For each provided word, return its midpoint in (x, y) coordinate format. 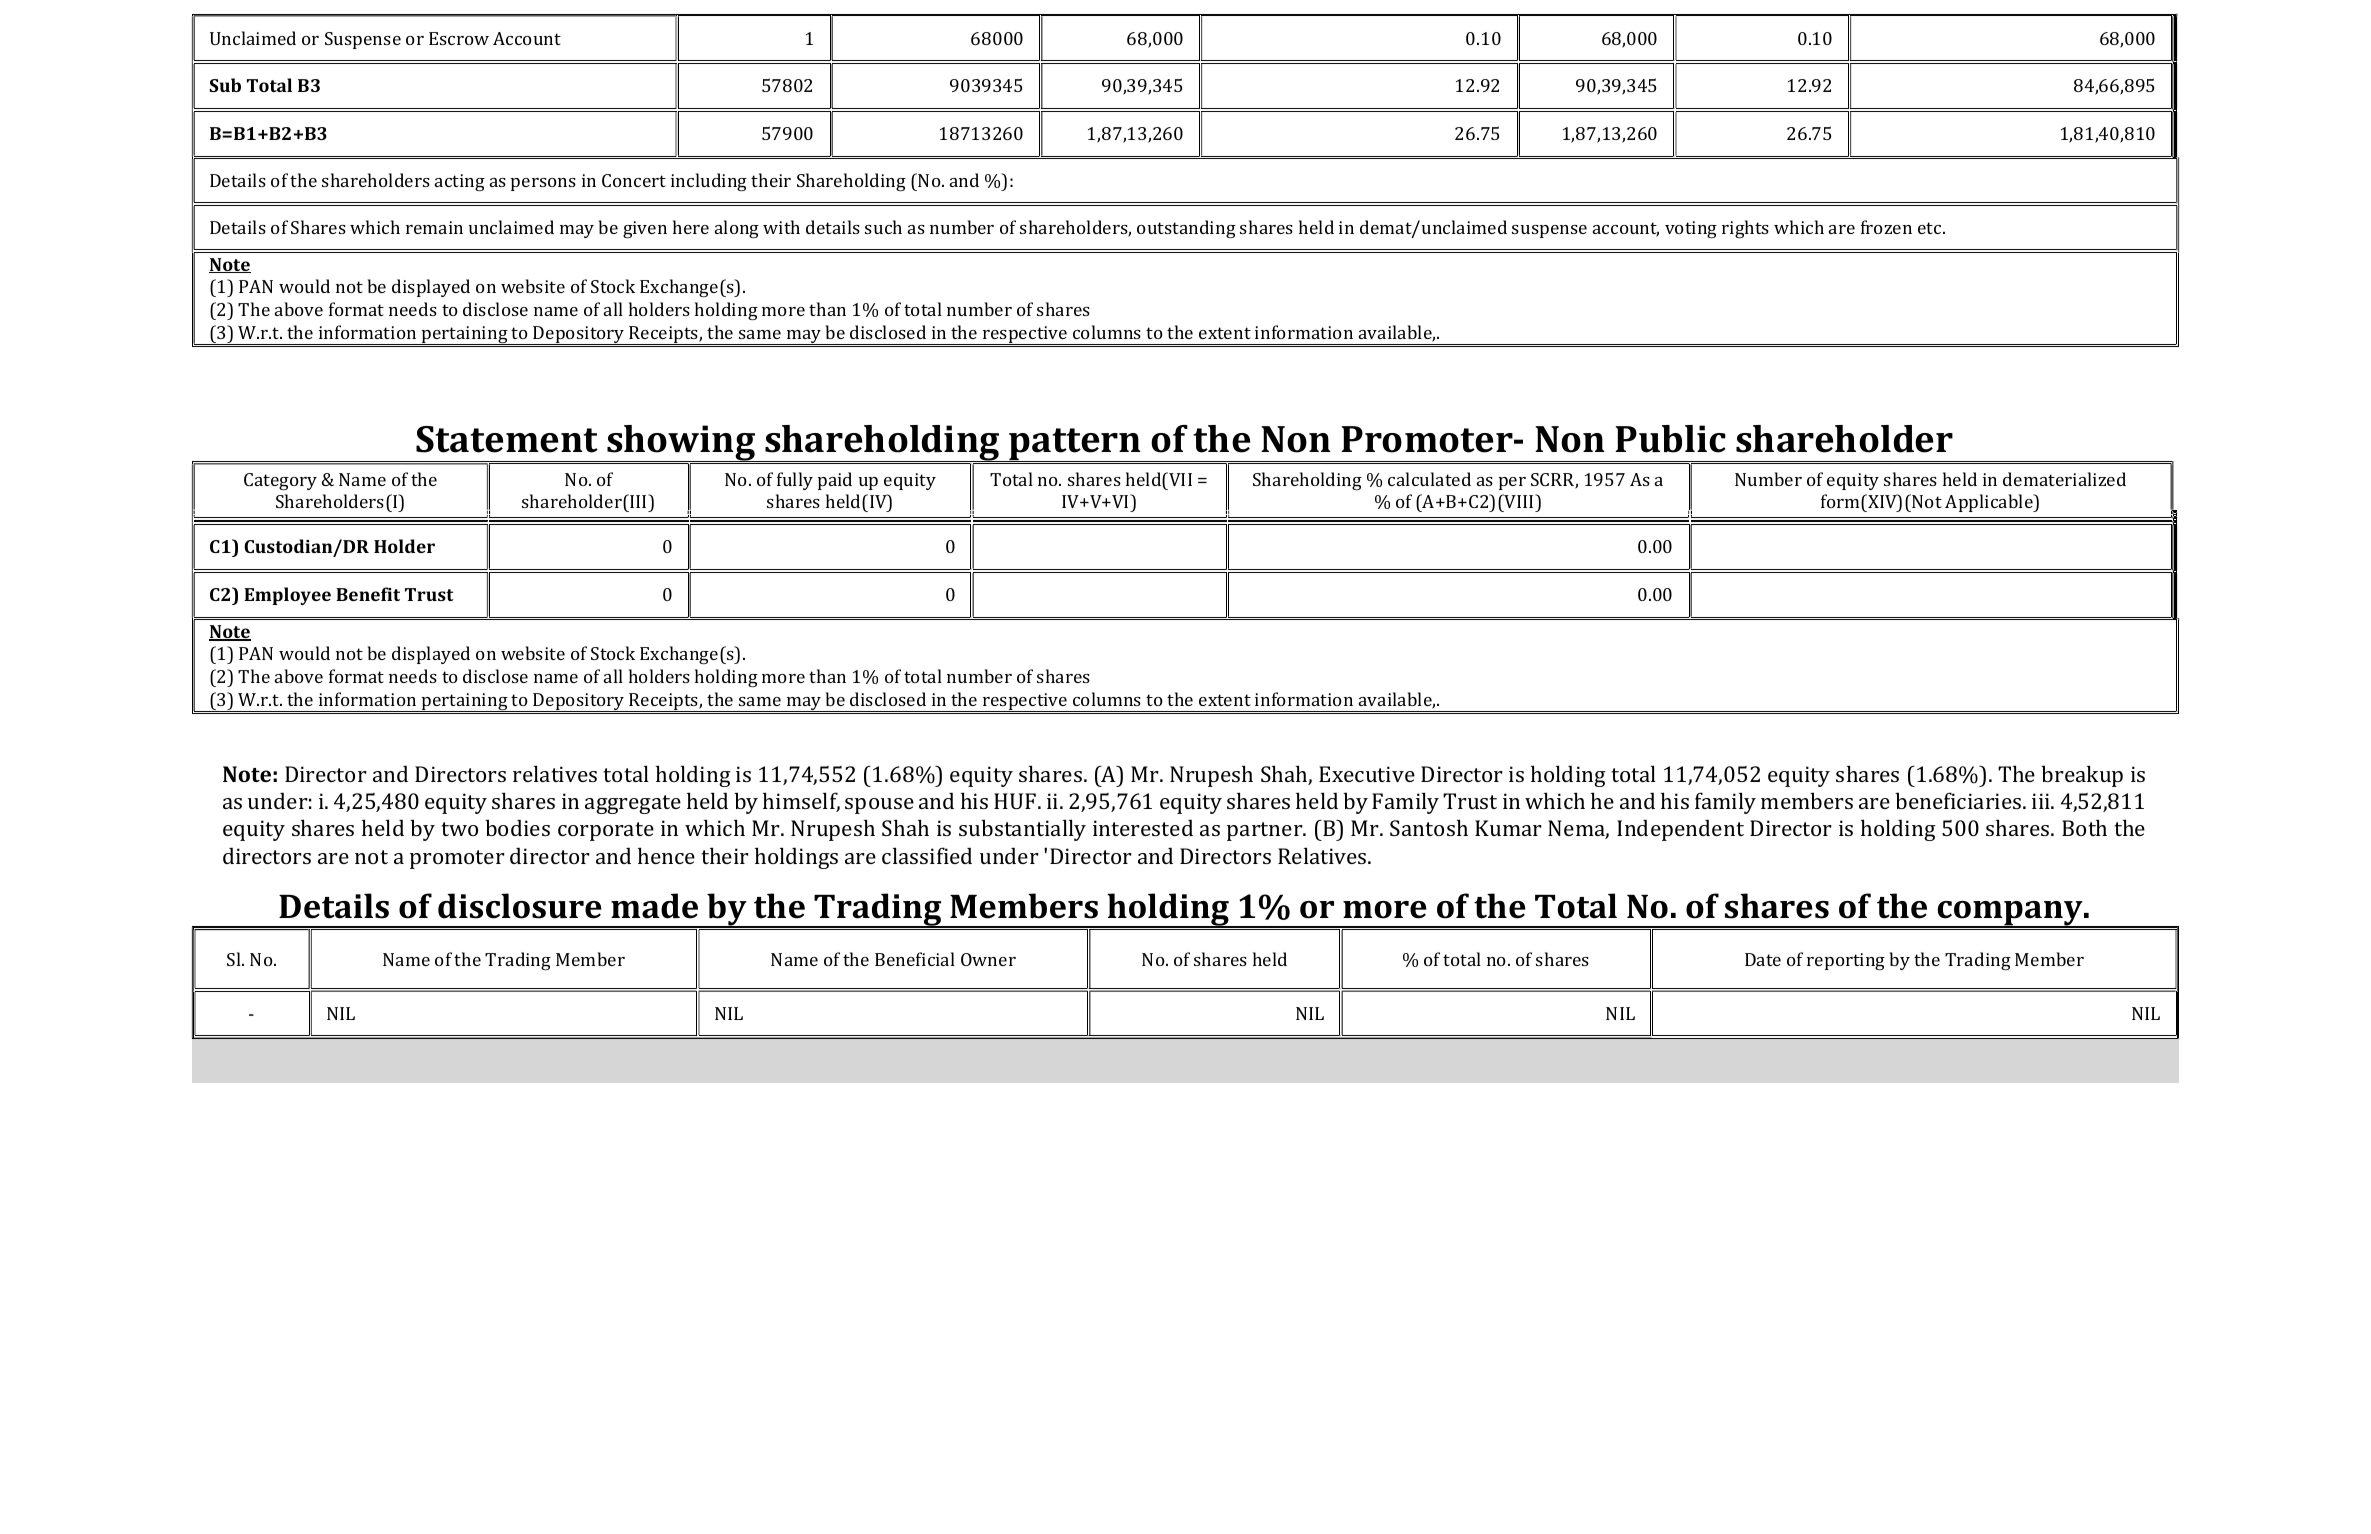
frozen (1886, 227)
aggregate (633, 804)
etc (1931, 228)
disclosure (520, 906)
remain (434, 227)
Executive (1367, 774)
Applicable (1990, 503)
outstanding (1186, 229)
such (883, 227)
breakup (2082, 776)
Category (280, 481)
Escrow (459, 38)
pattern (1075, 445)
